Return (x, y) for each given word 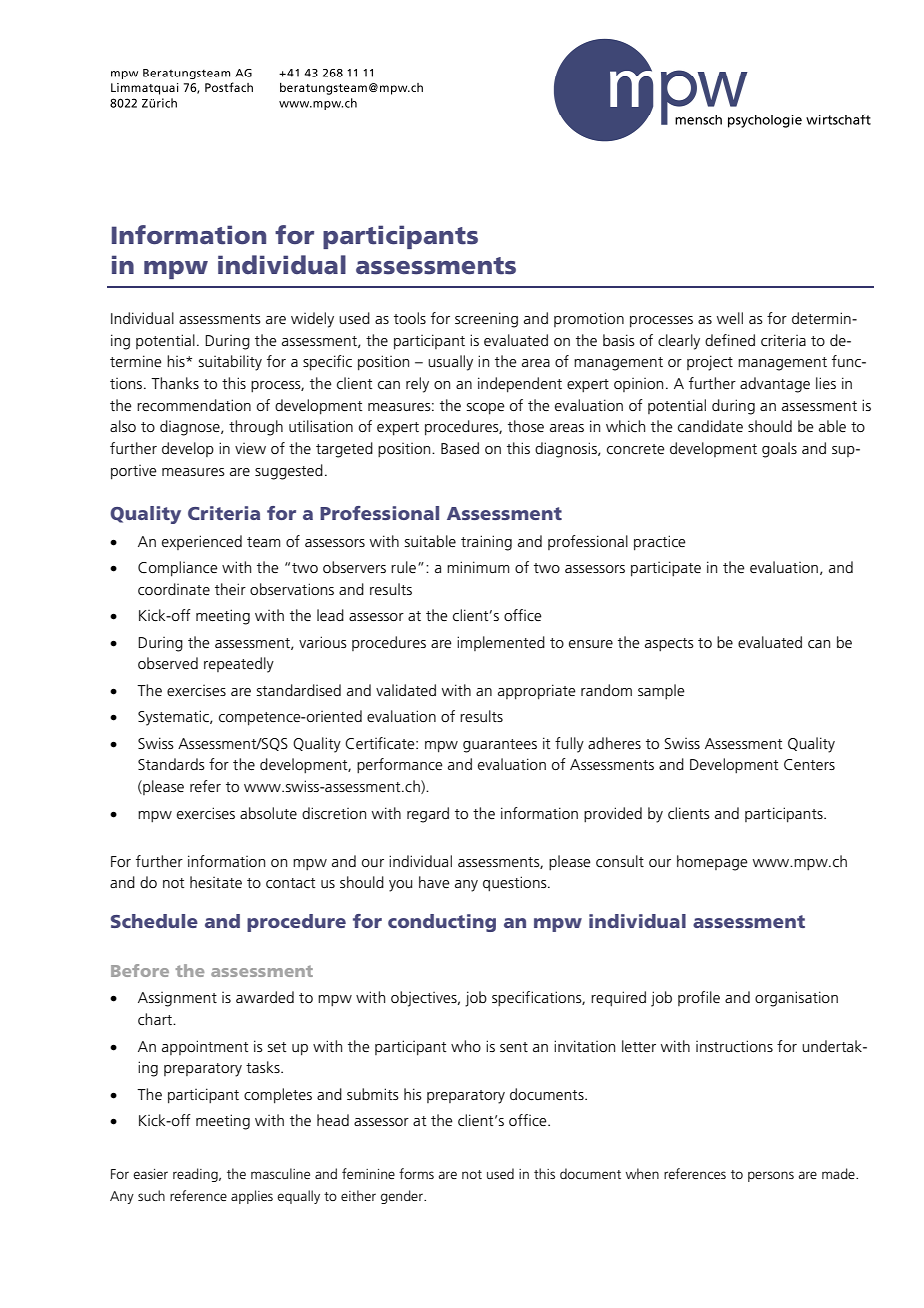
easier (150, 1174)
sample (661, 692)
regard (428, 815)
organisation (796, 999)
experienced (202, 542)
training (486, 543)
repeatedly (239, 665)
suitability (230, 363)
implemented (501, 643)
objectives (425, 999)
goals (779, 450)
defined (730, 340)
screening (486, 320)
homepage (712, 863)
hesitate (216, 882)
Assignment (177, 999)
